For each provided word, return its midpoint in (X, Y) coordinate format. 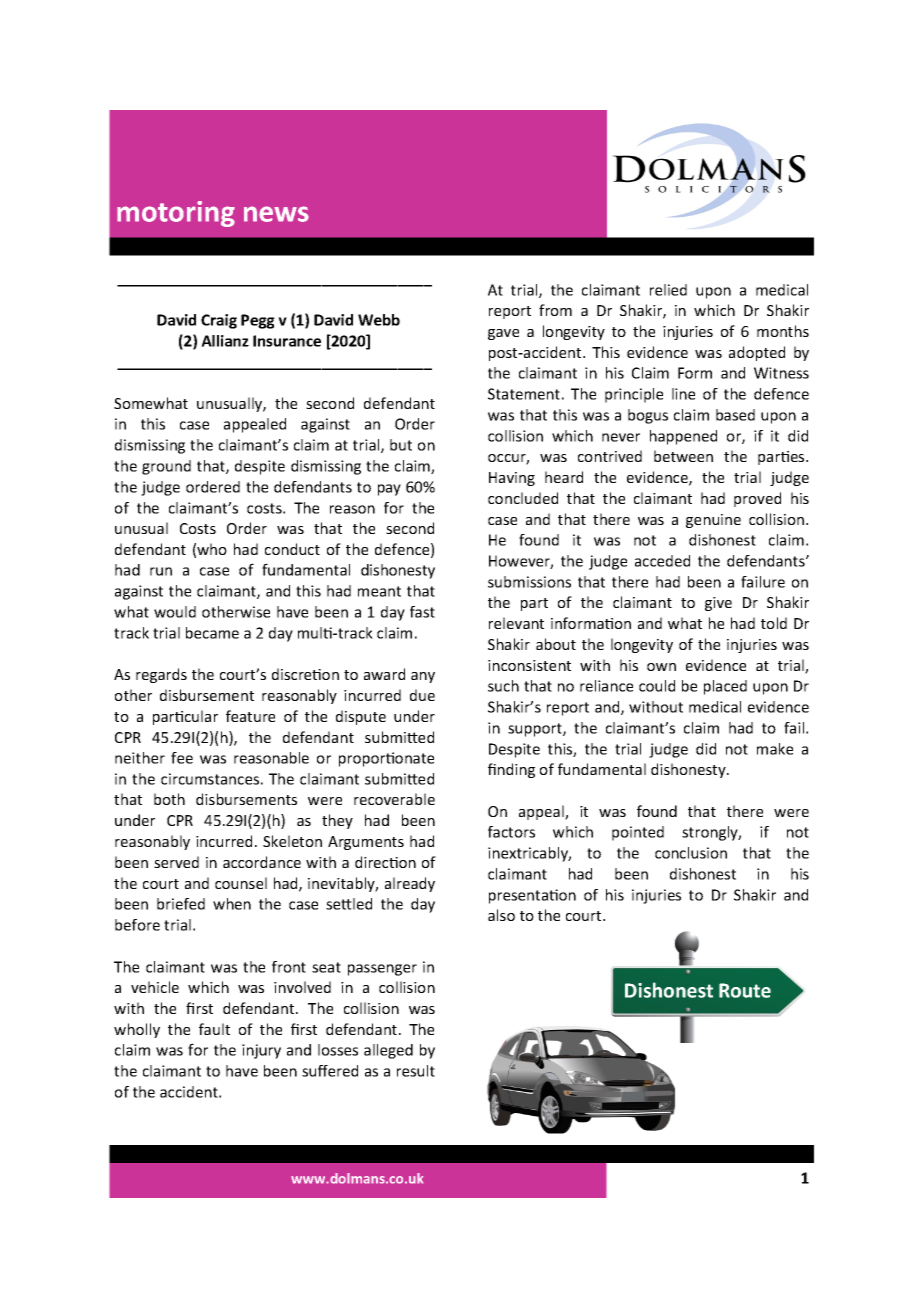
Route (745, 990)
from (555, 310)
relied (668, 290)
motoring (176, 214)
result (416, 1071)
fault (214, 1029)
